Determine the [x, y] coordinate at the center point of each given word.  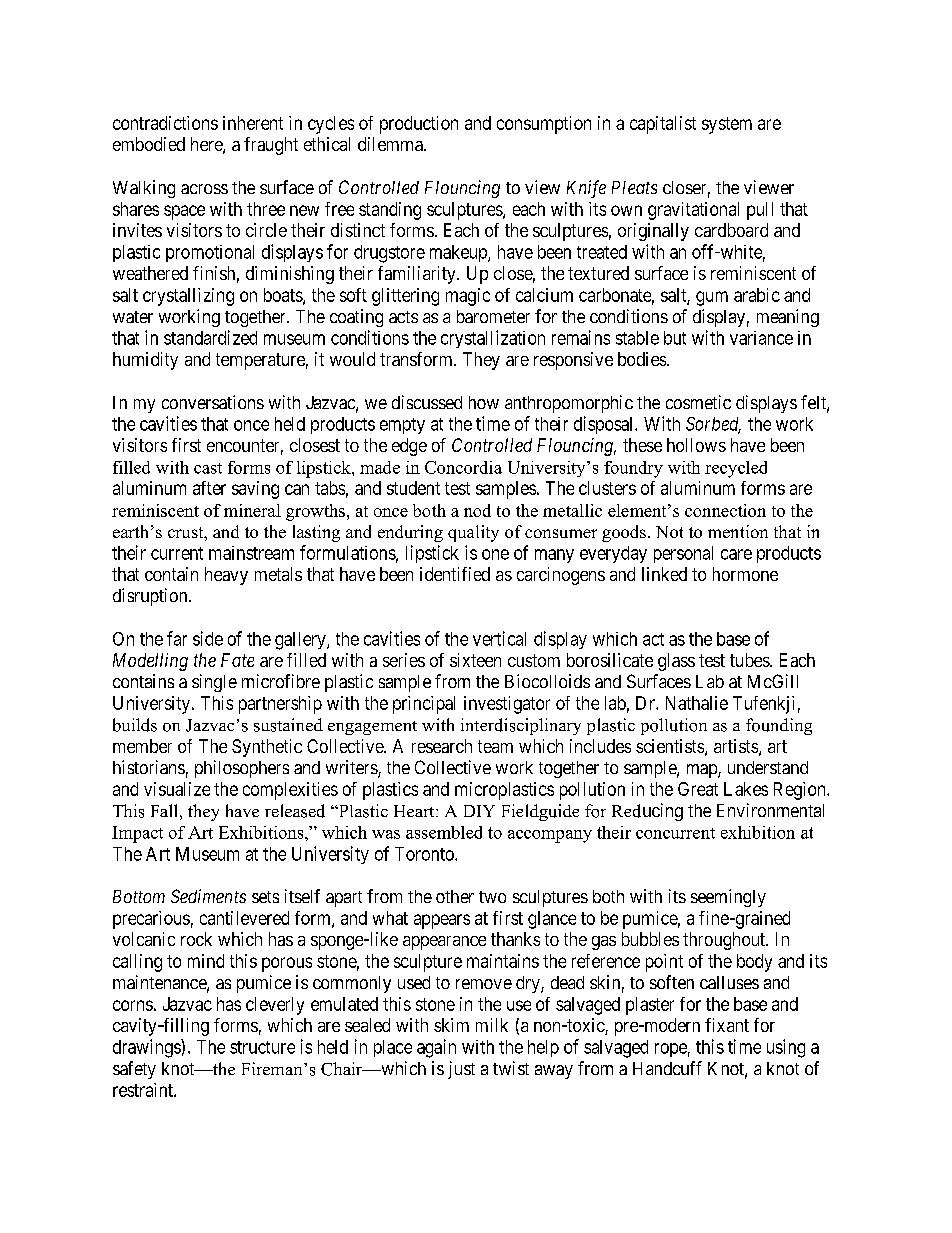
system [727, 125]
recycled [736, 469]
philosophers [242, 769]
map [703, 771]
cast [208, 468]
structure [262, 1047]
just [461, 1070]
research [442, 746]
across [204, 189]
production [419, 125]
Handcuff [667, 1068]
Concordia [463, 467]
